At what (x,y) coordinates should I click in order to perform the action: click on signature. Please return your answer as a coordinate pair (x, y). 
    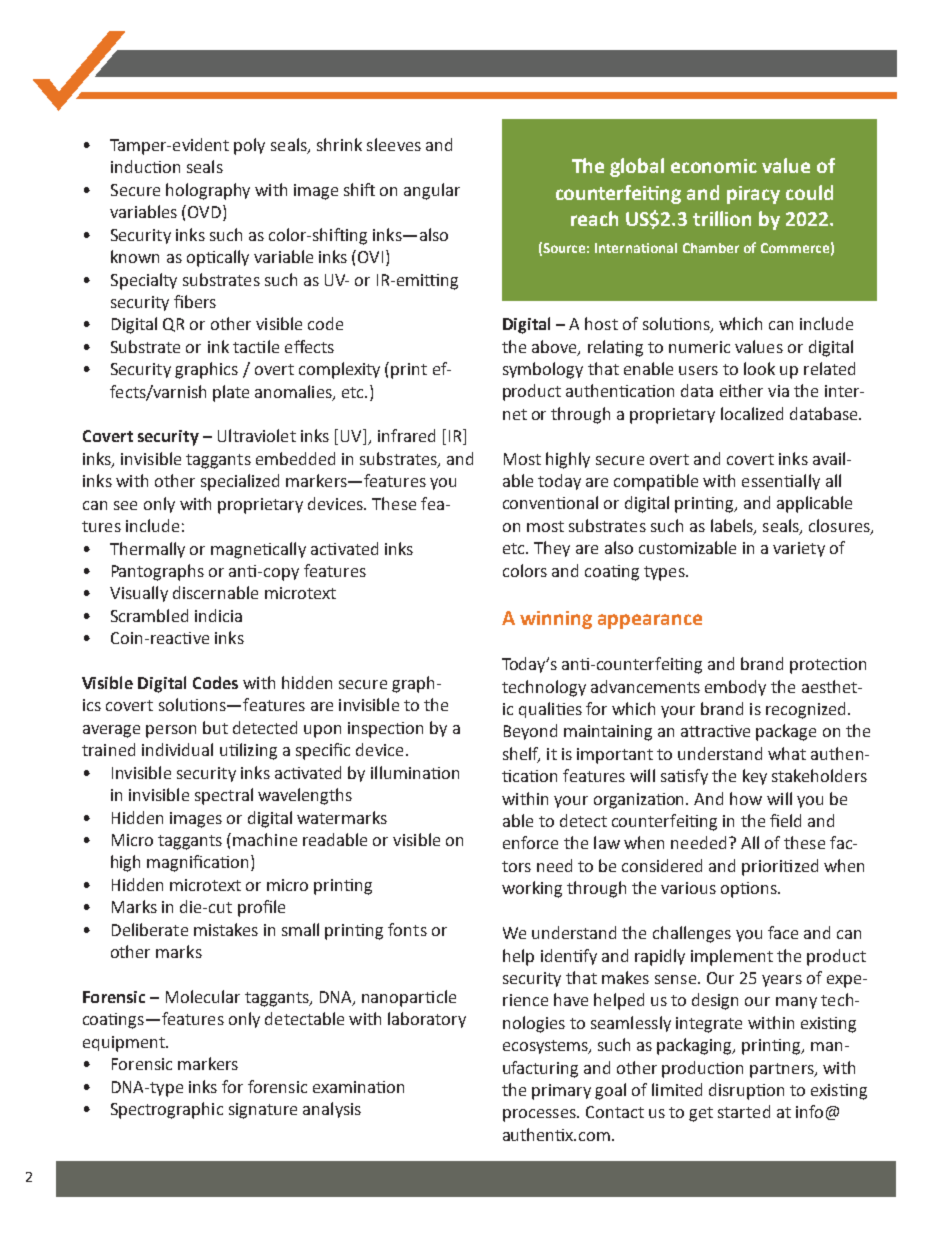
    Looking at the image, I should click on (263, 1111).
